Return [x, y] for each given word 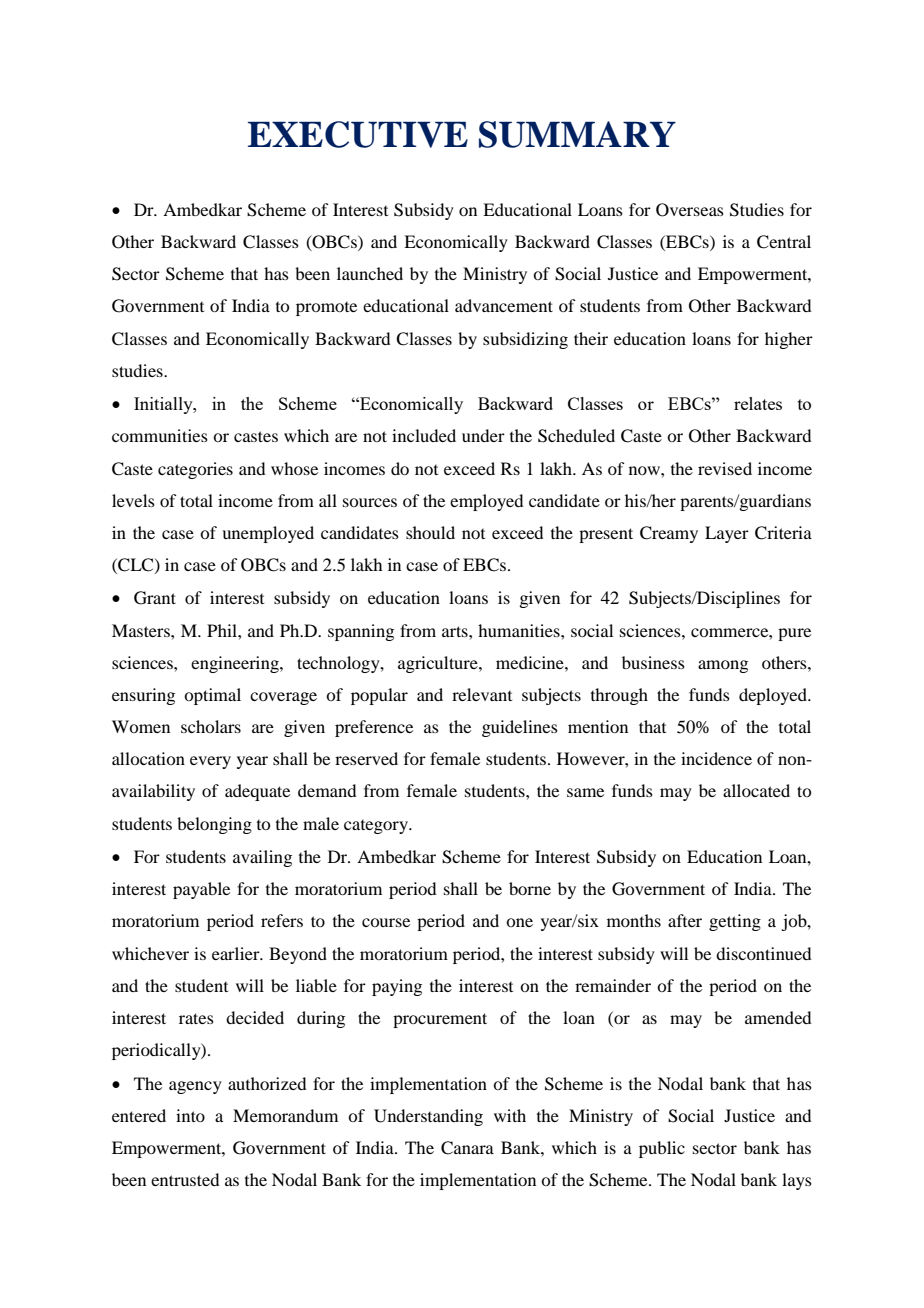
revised [725, 468]
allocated [756, 790]
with [510, 1115]
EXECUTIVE [358, 134]
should [430, 532]
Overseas [690, 210]
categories [195, 470]
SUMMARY [577, 134]
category [377, 827]
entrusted [185, 1179]
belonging [214, 825]
